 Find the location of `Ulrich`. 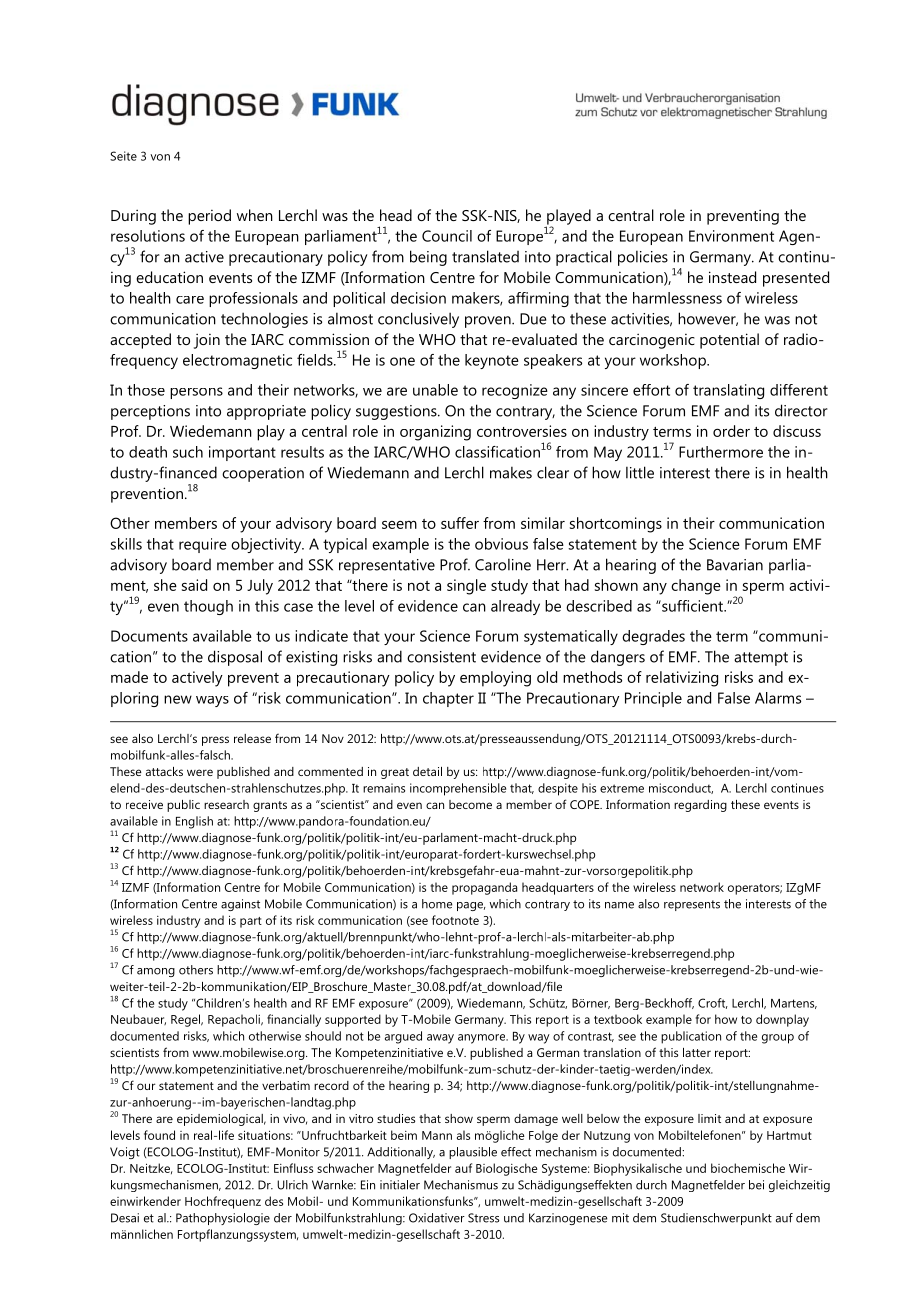

Ulrich is located at coordinates (292, 1185).
